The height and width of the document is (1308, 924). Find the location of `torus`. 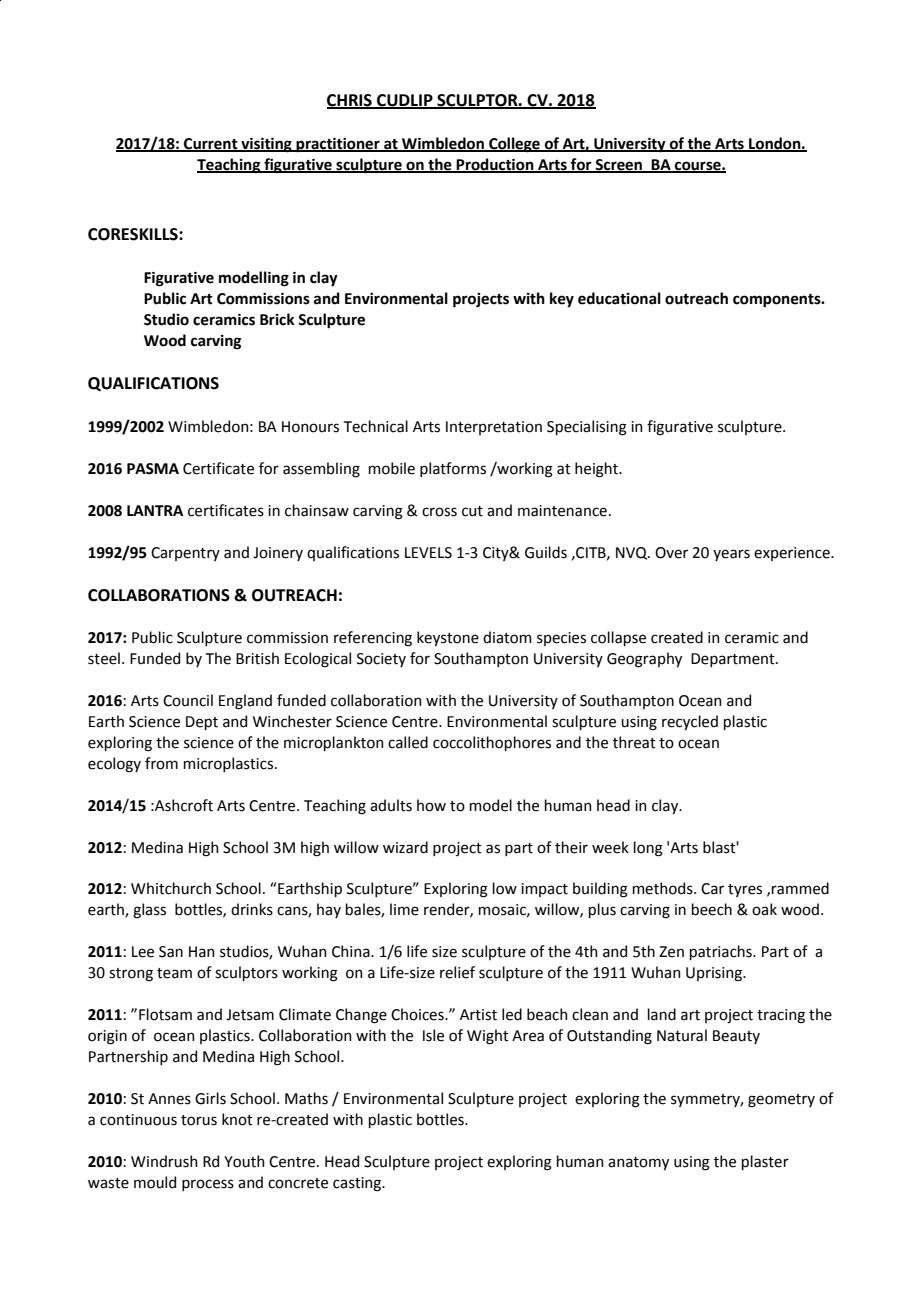

torus is located at coordinates (199, 1120).
